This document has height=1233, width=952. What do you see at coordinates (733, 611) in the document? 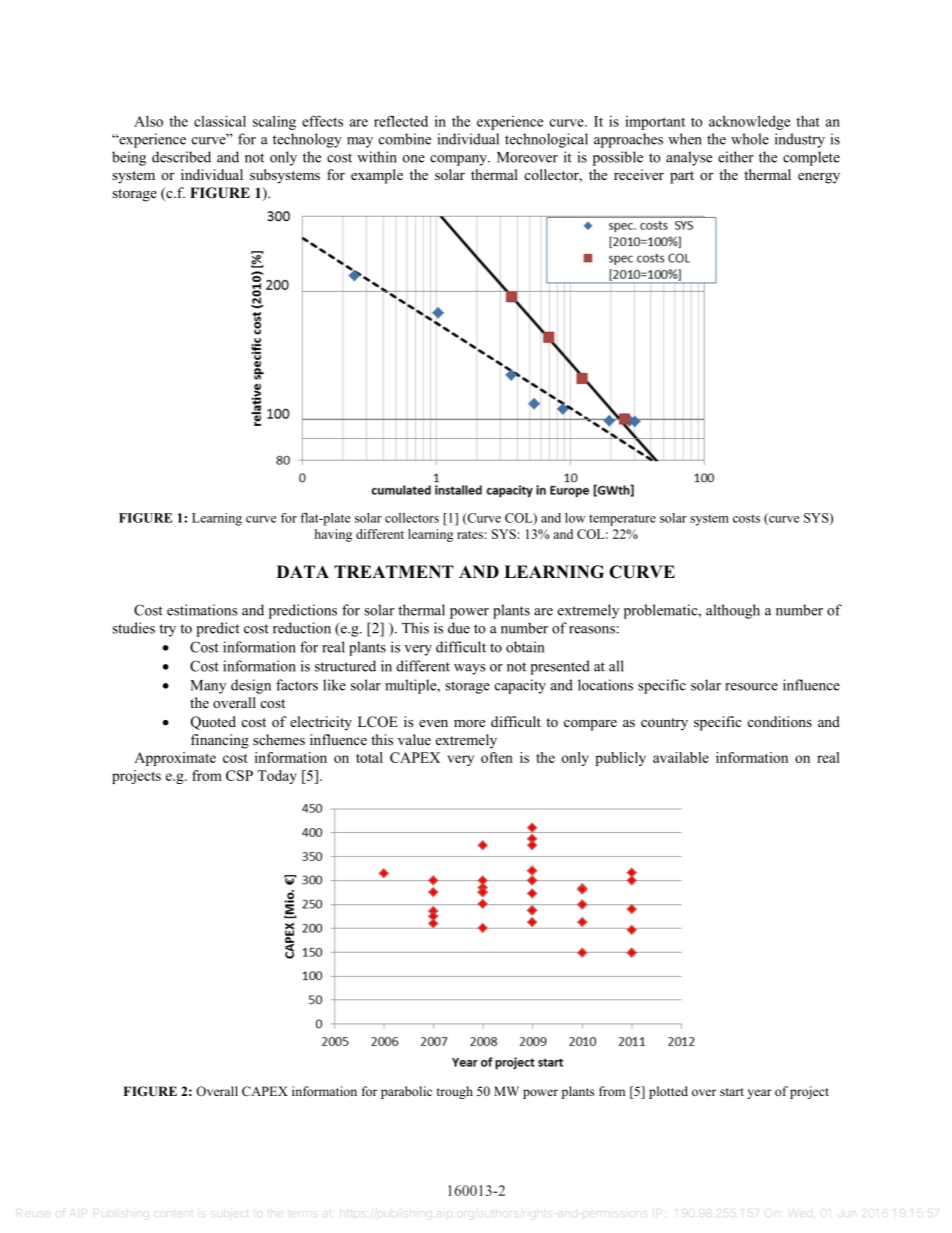
I see `although` at bounding box center [733, 611].
